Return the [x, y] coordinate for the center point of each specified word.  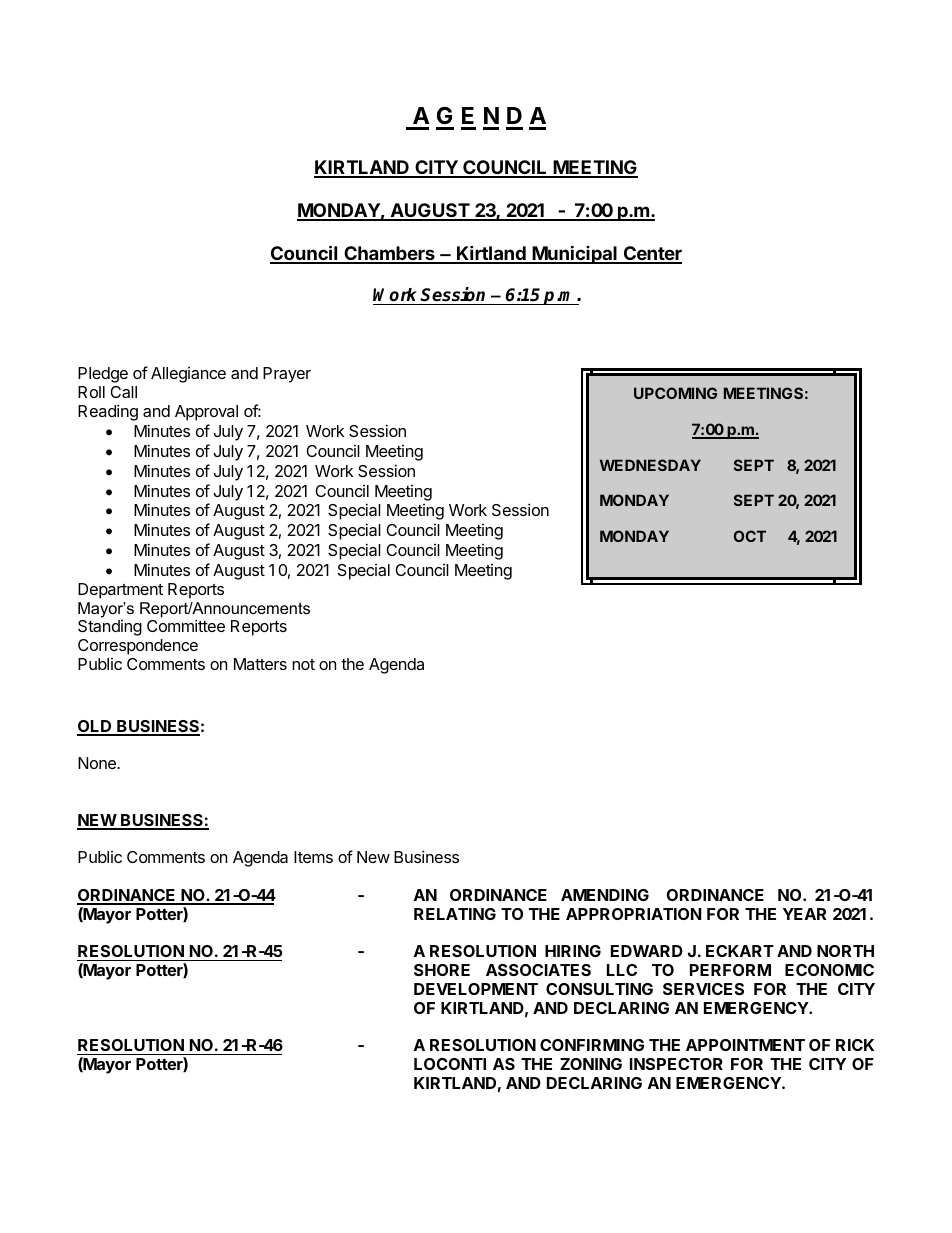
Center [651, 254]
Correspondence [138, 647]
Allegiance [188, 375]
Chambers [389, 254]
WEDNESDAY [650, 465]
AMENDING [605, 895]
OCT [749, 536]
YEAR [804, 914]
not [303, 664]
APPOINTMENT [745, 1045]
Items [313, 857]
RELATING [455, 914]
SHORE [442, 970]
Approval [206, 413]
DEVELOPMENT [476, 989]
